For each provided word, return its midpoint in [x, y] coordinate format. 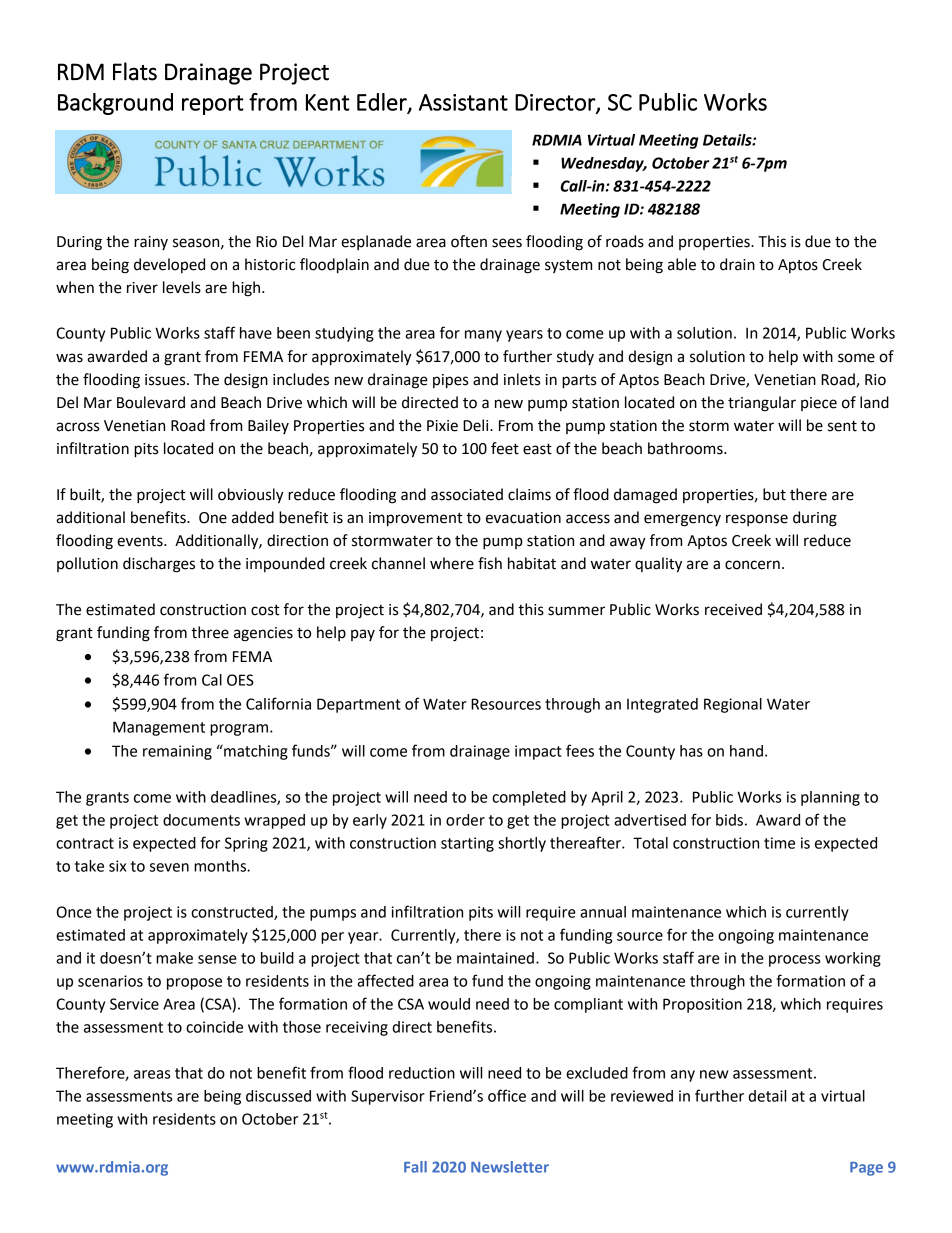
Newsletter [510, 1167]
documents [201, 820]
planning [830, 798]
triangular [762, 404]
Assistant [463, 102]
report [213, 105]
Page [866, 1169]
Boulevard [151, 402]
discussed [278, 1096]
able [682, 264]
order [465, 820]
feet [505, 448]
